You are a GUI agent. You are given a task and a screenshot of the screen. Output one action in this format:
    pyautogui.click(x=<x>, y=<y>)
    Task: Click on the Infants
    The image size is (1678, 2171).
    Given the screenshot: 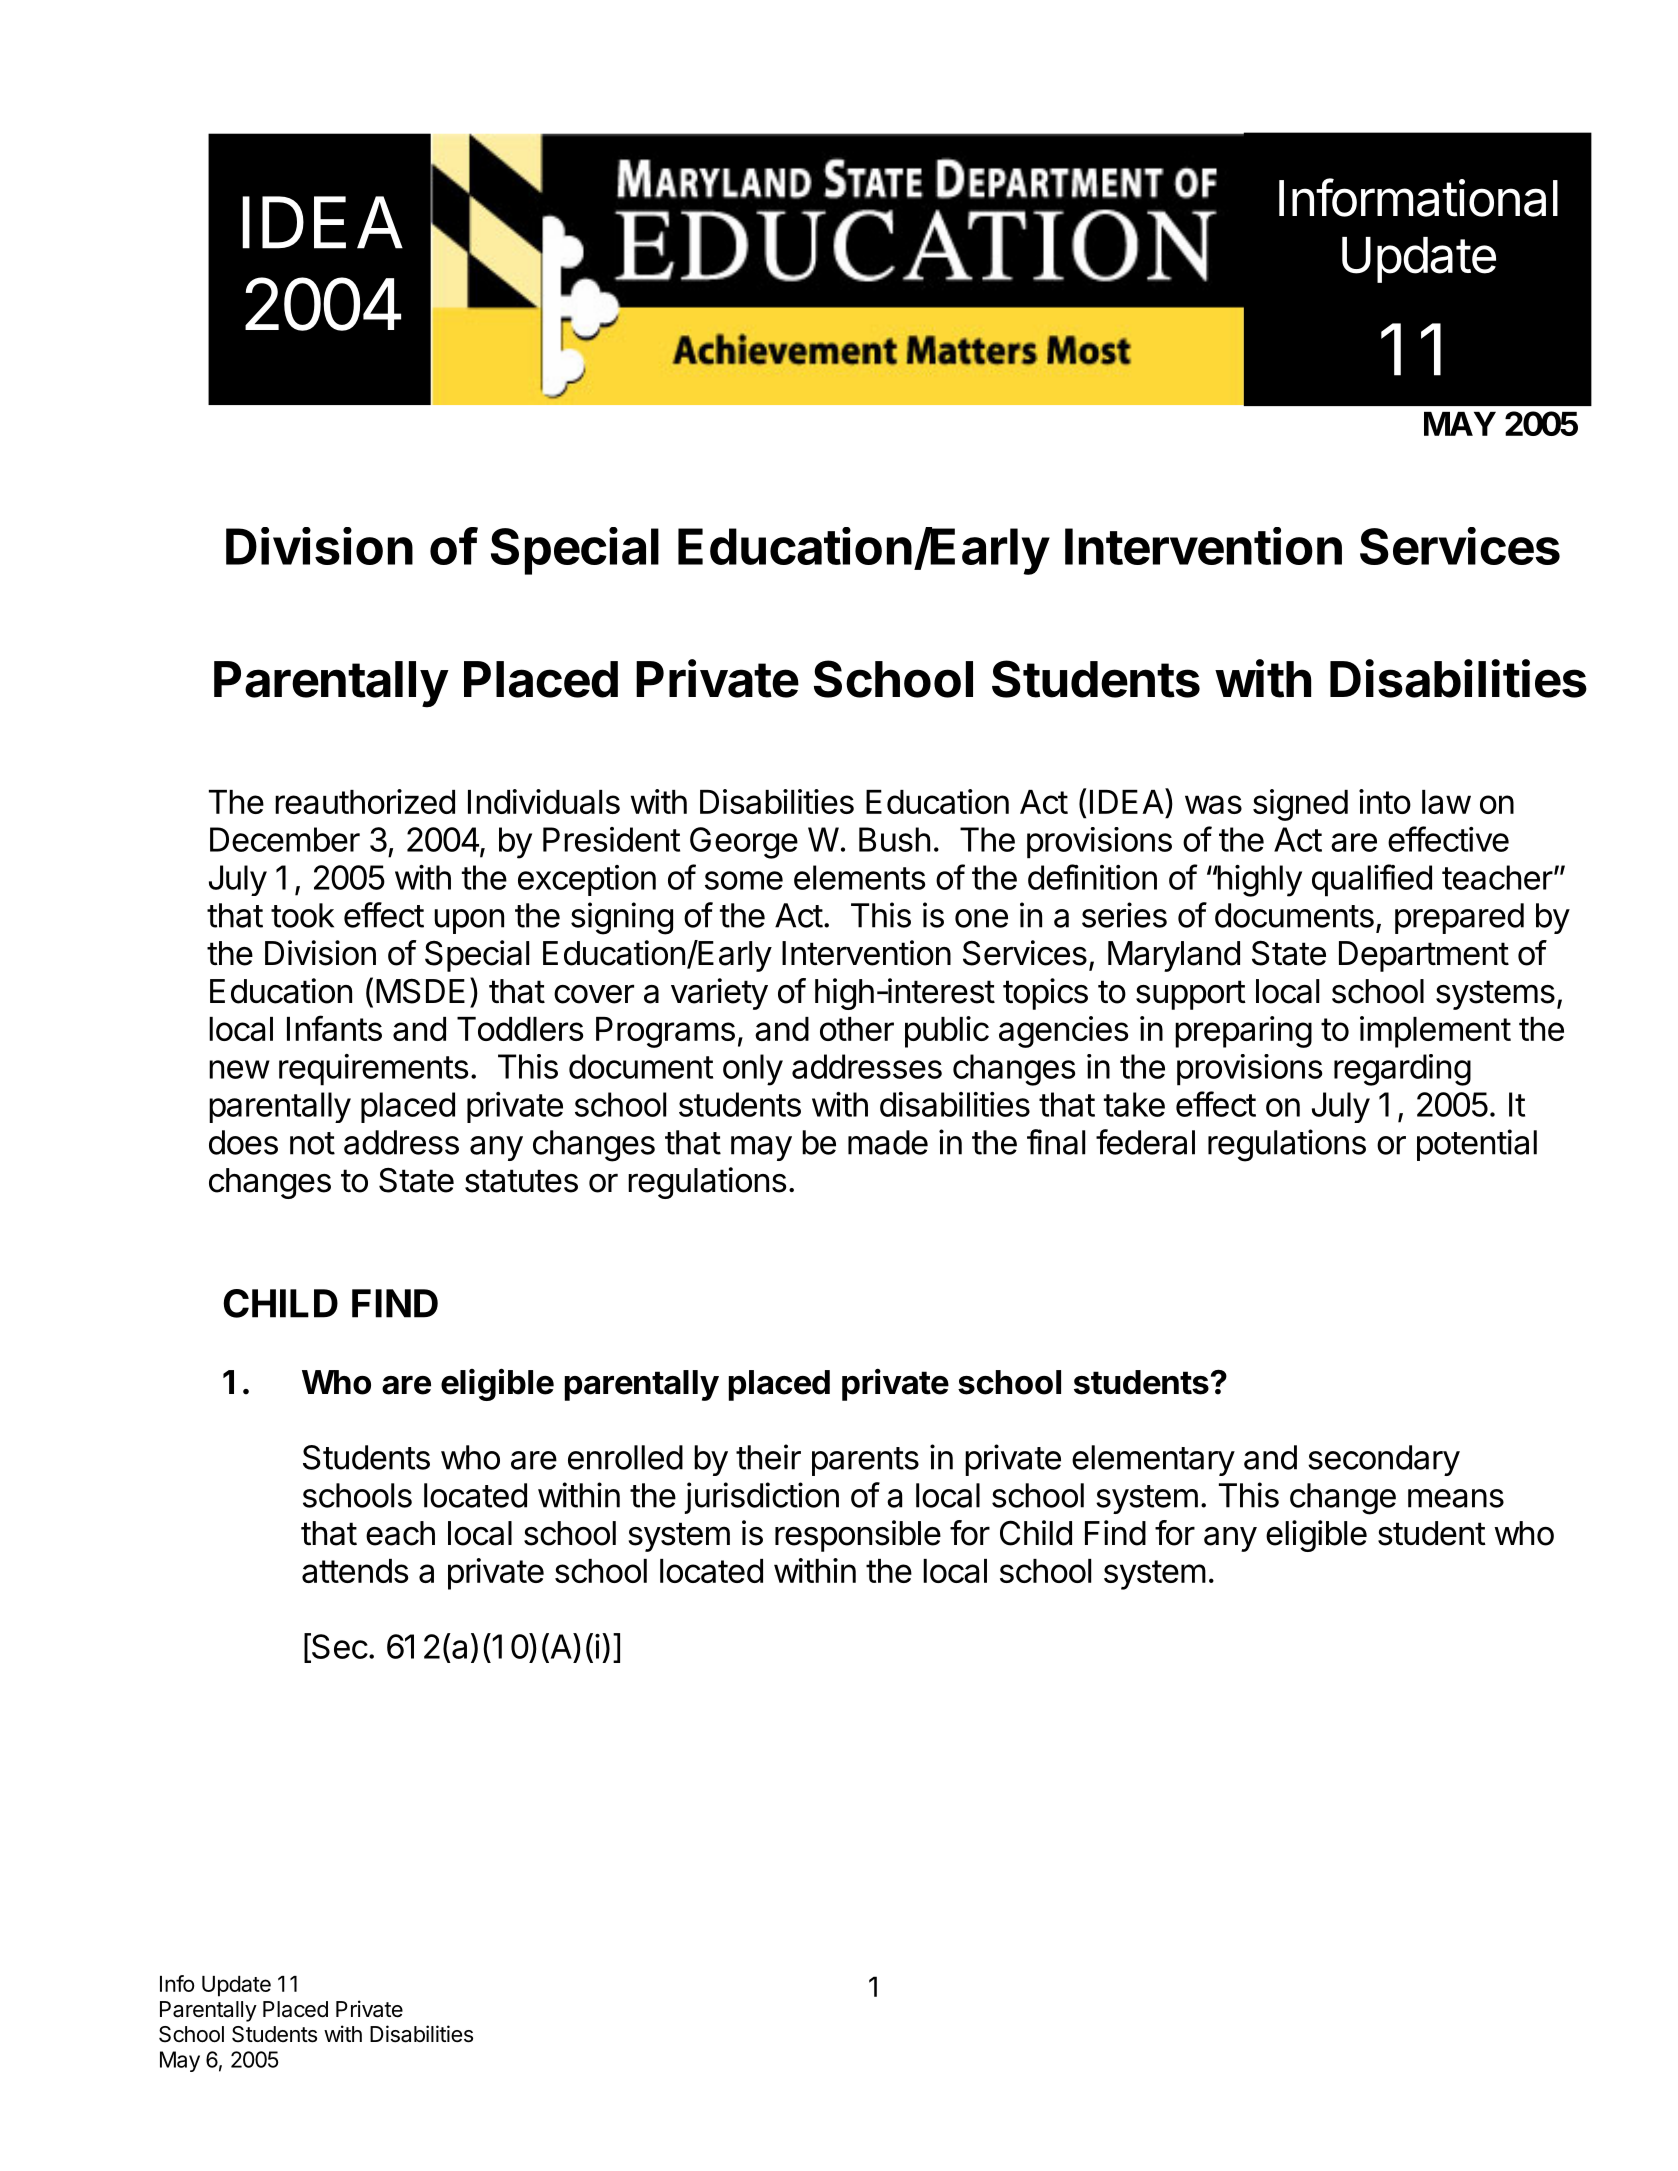 What is the action you would take?
    pyautogui.click(x=334, y=1028)
